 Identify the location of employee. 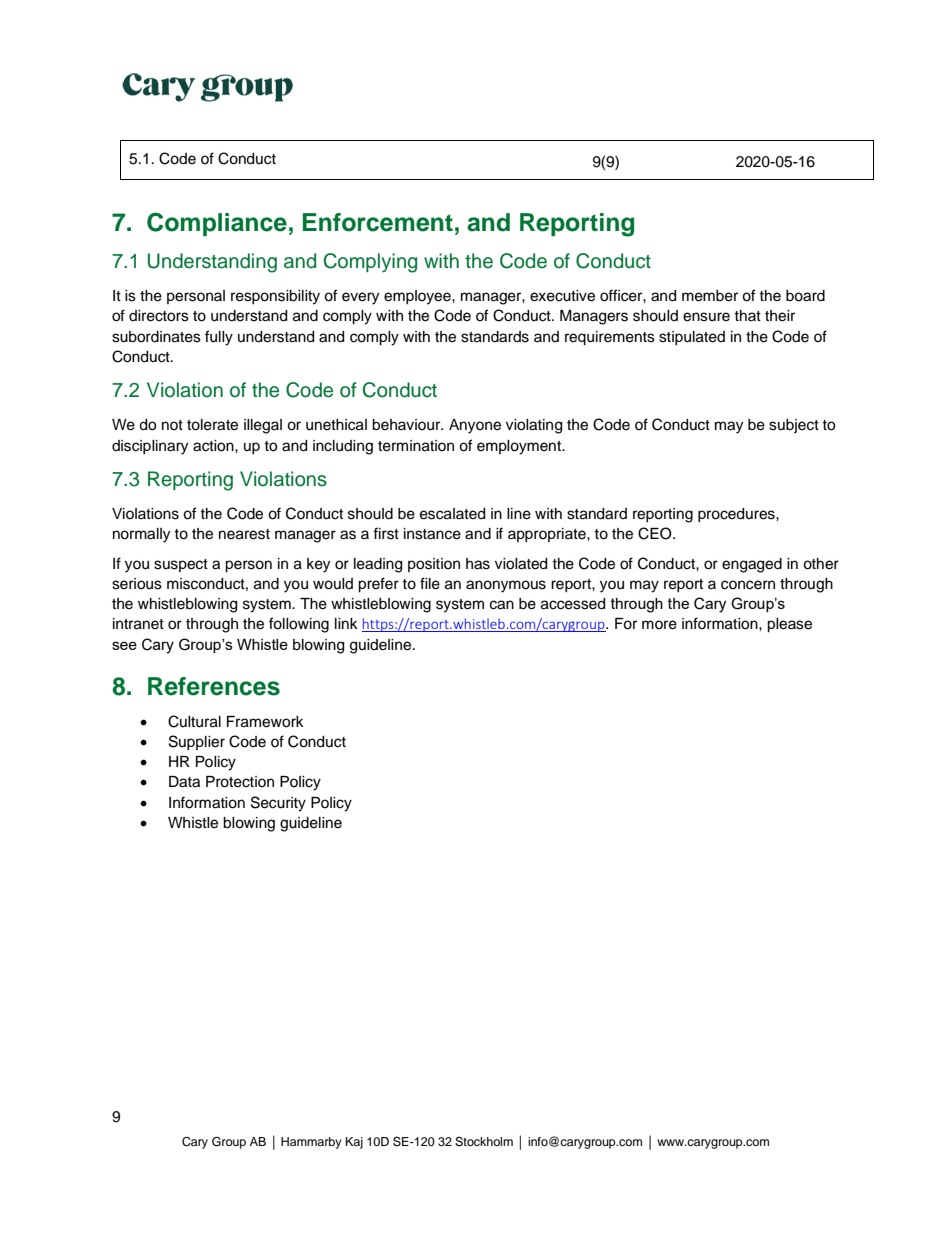
(418, 297).
